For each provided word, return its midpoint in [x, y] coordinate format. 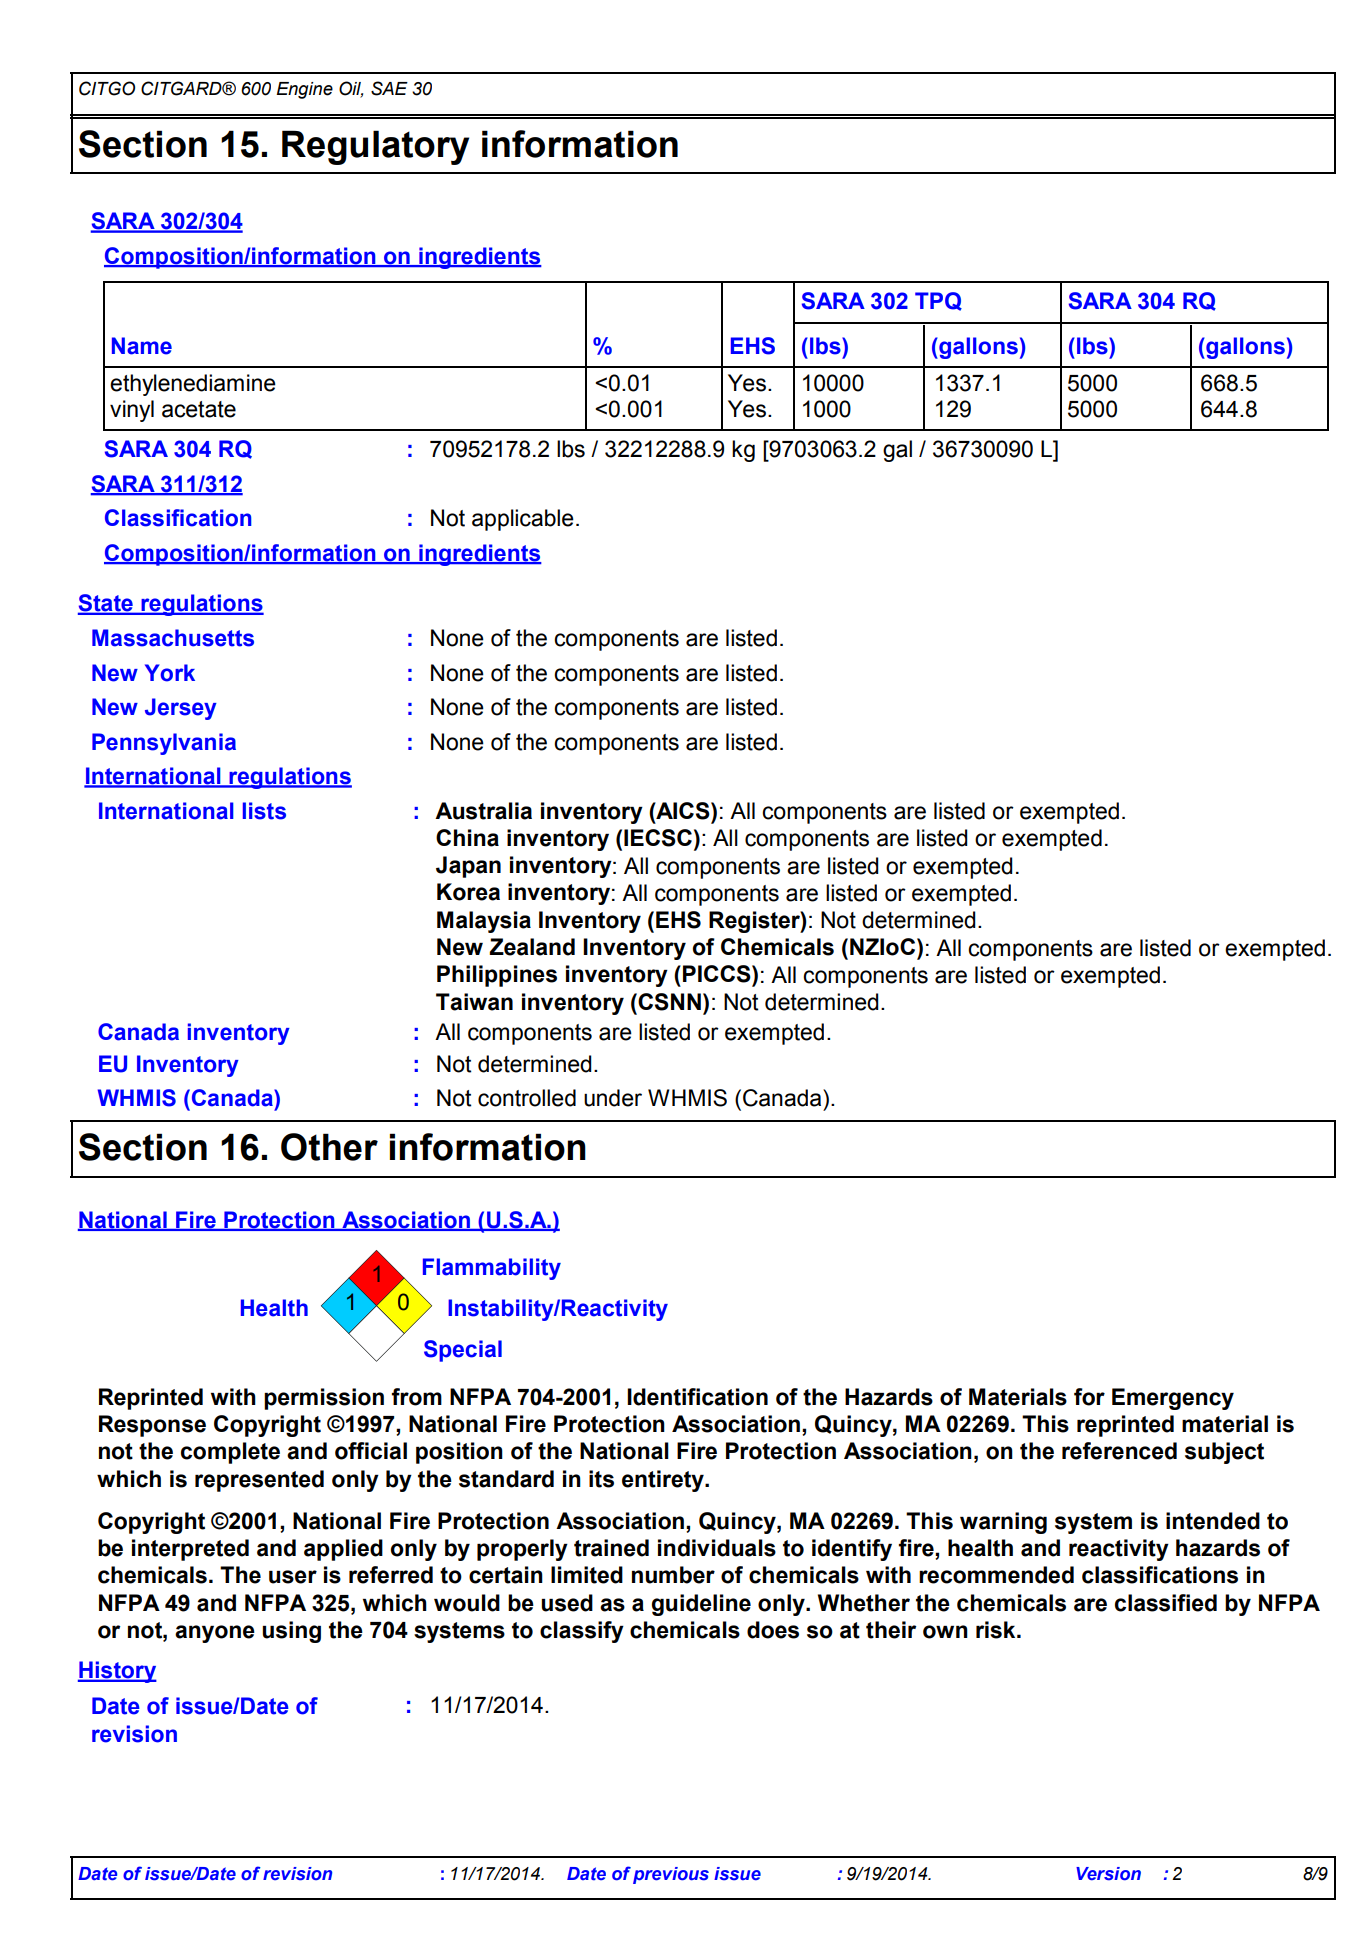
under [613, 1098]
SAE [389, 88]
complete [230, 1453]
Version [1108, 1874]
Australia [483, 811]
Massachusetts [173, 638]
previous [671, 1875]
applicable [523, 520]
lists [264, 811]
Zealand [532, 947]
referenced [1119, 1451]
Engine [304, 90]
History [117, 1672]
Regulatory [375, 147]
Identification [697, 1397]
